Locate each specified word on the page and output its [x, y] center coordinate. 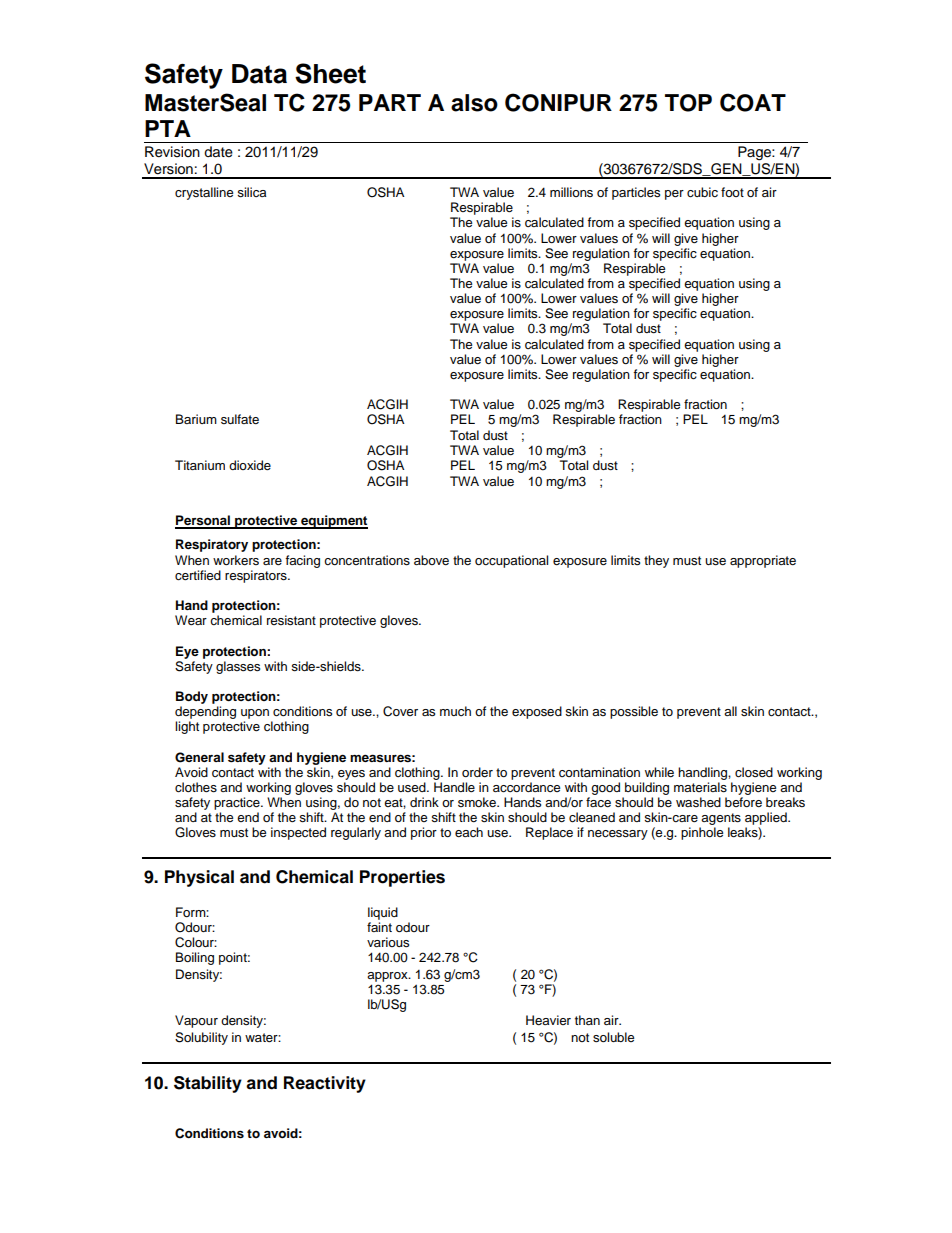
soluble [613, 1037]
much [455, 711]
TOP [688, 103]
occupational [511, 561]
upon [255, 714]
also [474, 103]
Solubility [201, 1038]
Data [259, 74]
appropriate [763, 561]
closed [754, 772]
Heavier [548, 1020]
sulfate [240, 419]
